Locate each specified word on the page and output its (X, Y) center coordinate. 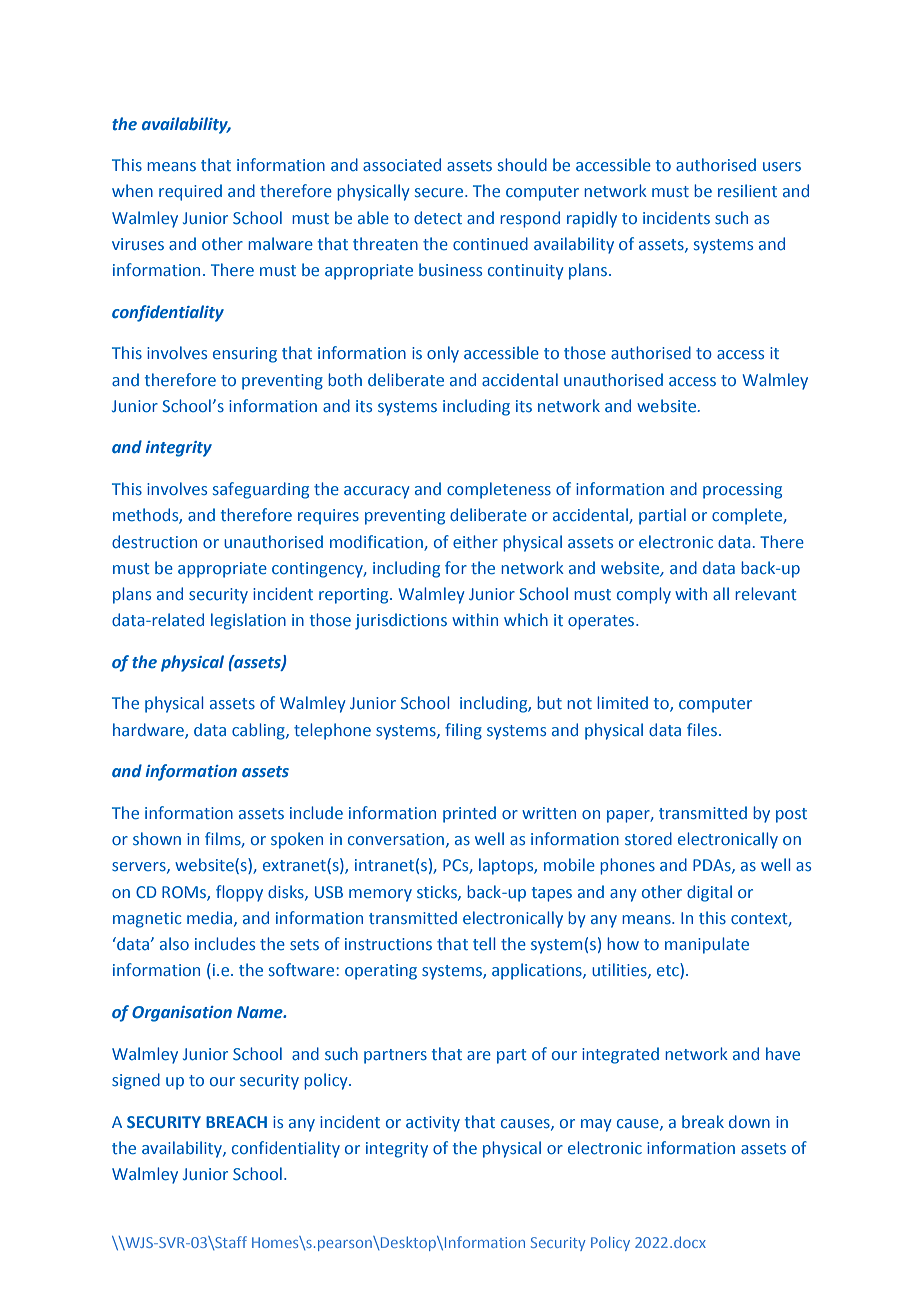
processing (742, 491)
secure (440, 192)
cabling (259, 731)
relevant (766, 593)
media (209, 917)
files (702, 729)
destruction (154, 541)
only (443, 354)
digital (709, 893)
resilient (747, 190)
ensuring (245, 355)
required (190, 192)
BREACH (236, 1122)
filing (463, 731)
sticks (438, 892)
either (475, 541)
